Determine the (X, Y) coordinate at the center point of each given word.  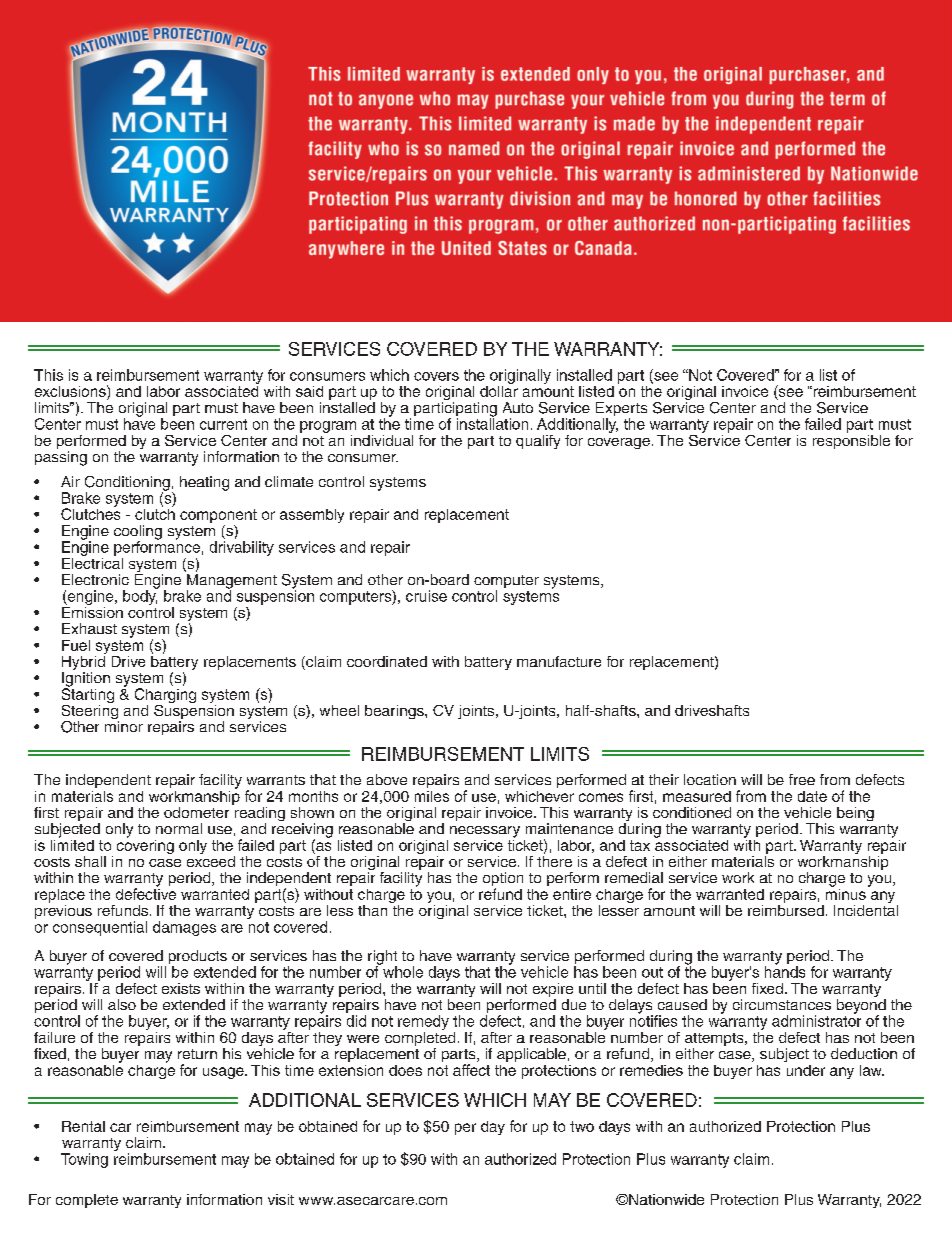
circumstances (782, 1004)
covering (145, 845)
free (802, 779)
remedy (423, 1022)
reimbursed (786, 909)
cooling (138, 533)
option (503, 880)
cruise (426, 596)
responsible (851, 440)
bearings (395, 712)
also (122, 1004)
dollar (499, 390)
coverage (619, 443)
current (223, 424)
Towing (84, 1160)
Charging (165, 697)
